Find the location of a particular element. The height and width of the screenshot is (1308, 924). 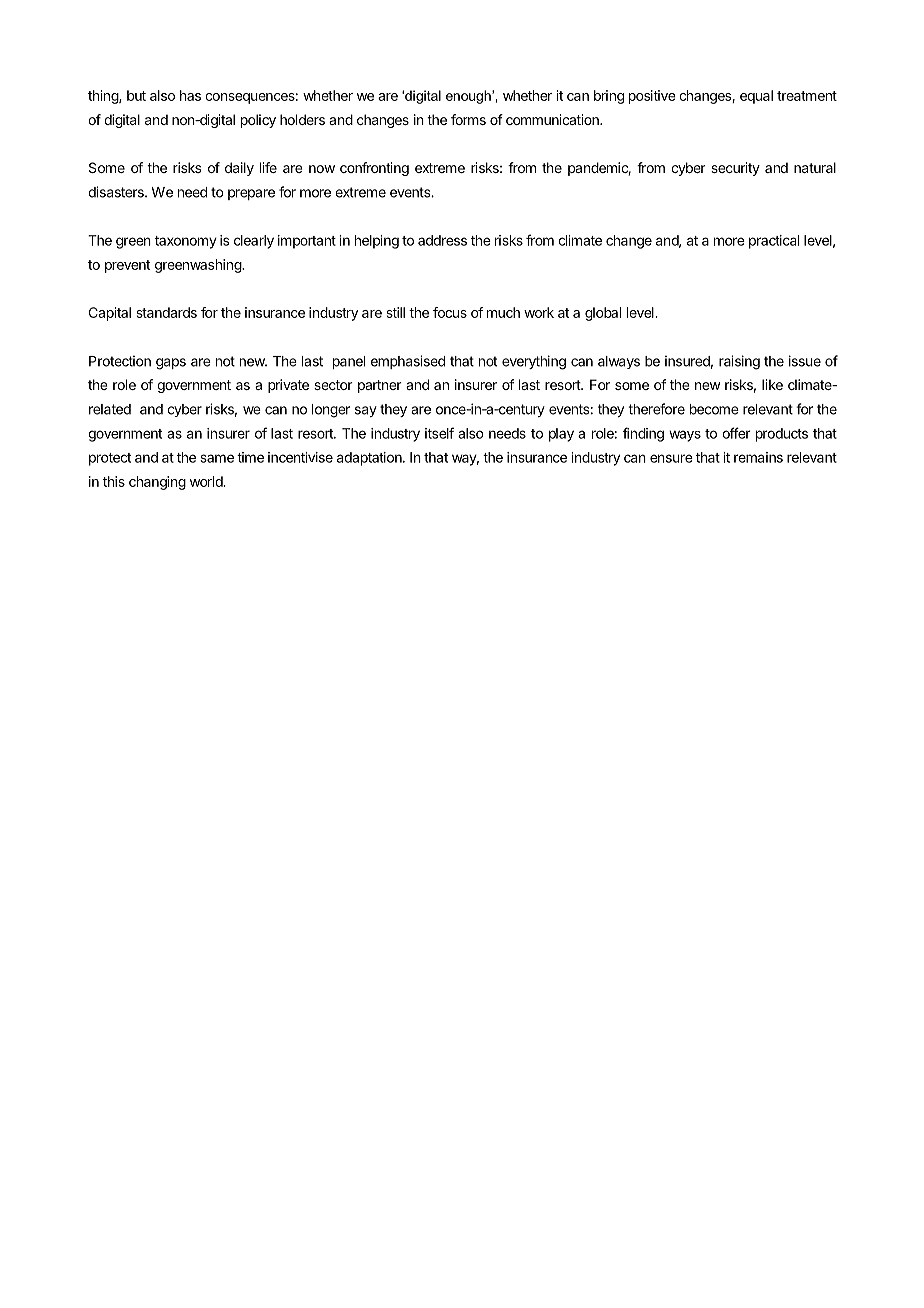

equal is located at coordinates (756, 97).
